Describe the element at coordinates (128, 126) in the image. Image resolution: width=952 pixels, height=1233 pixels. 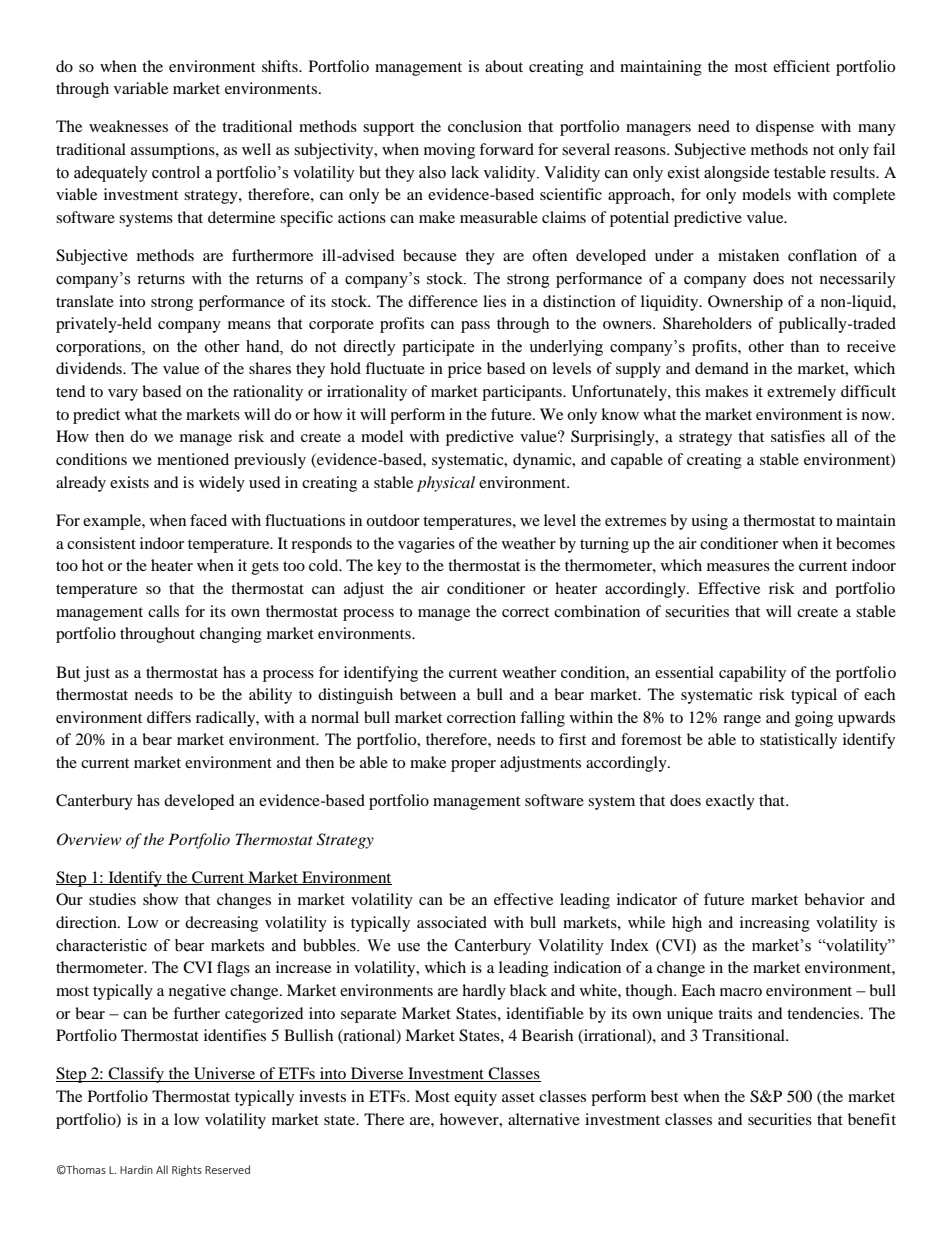
I see `weaknesses` at that location.
